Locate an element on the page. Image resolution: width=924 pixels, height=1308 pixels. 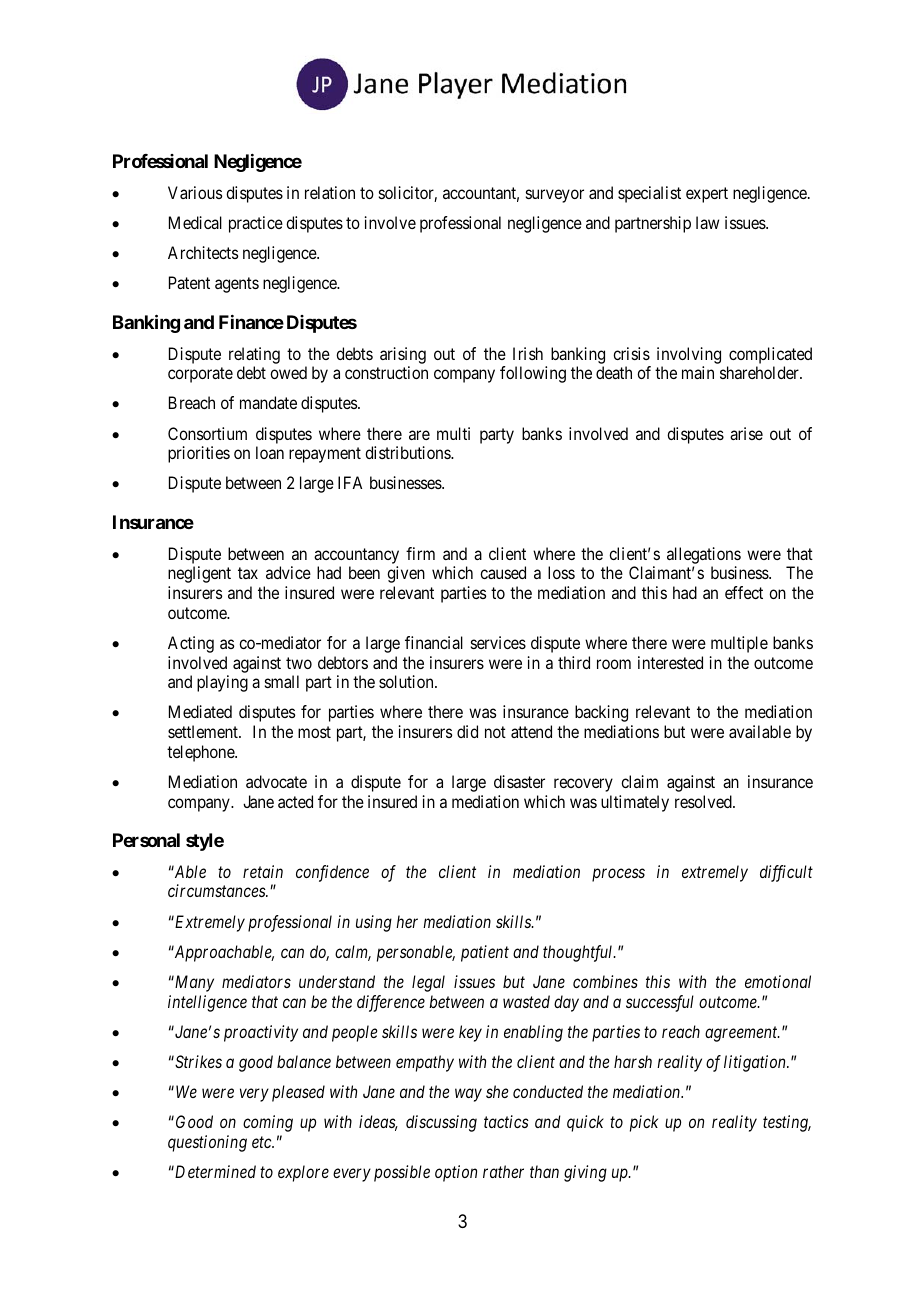
surveyor is located at coordinates (555, 196).
